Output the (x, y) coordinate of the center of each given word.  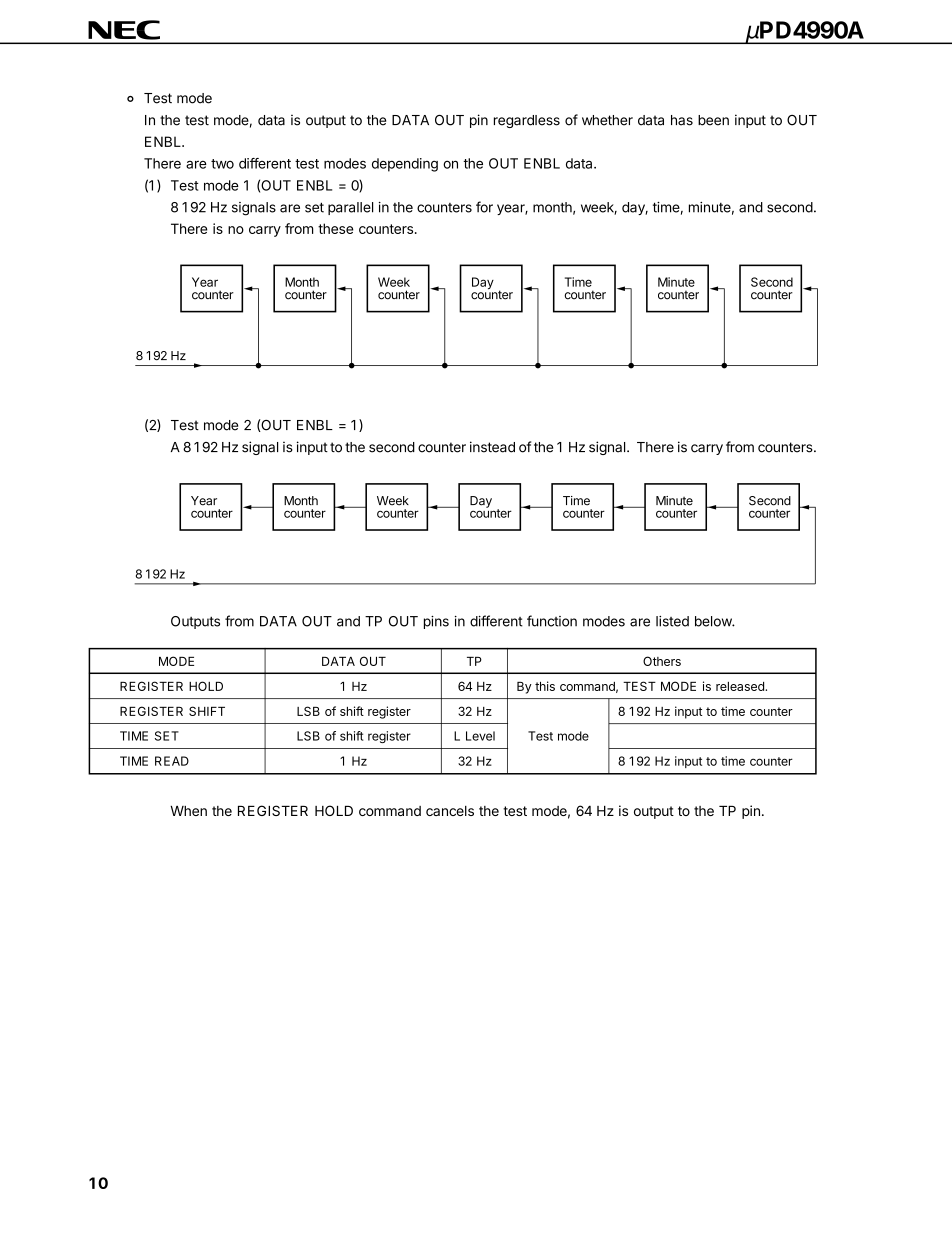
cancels (450, 811)
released (741, 686)
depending (405, 165)
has (682, 120)
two (222, 164)
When (188, 811)
